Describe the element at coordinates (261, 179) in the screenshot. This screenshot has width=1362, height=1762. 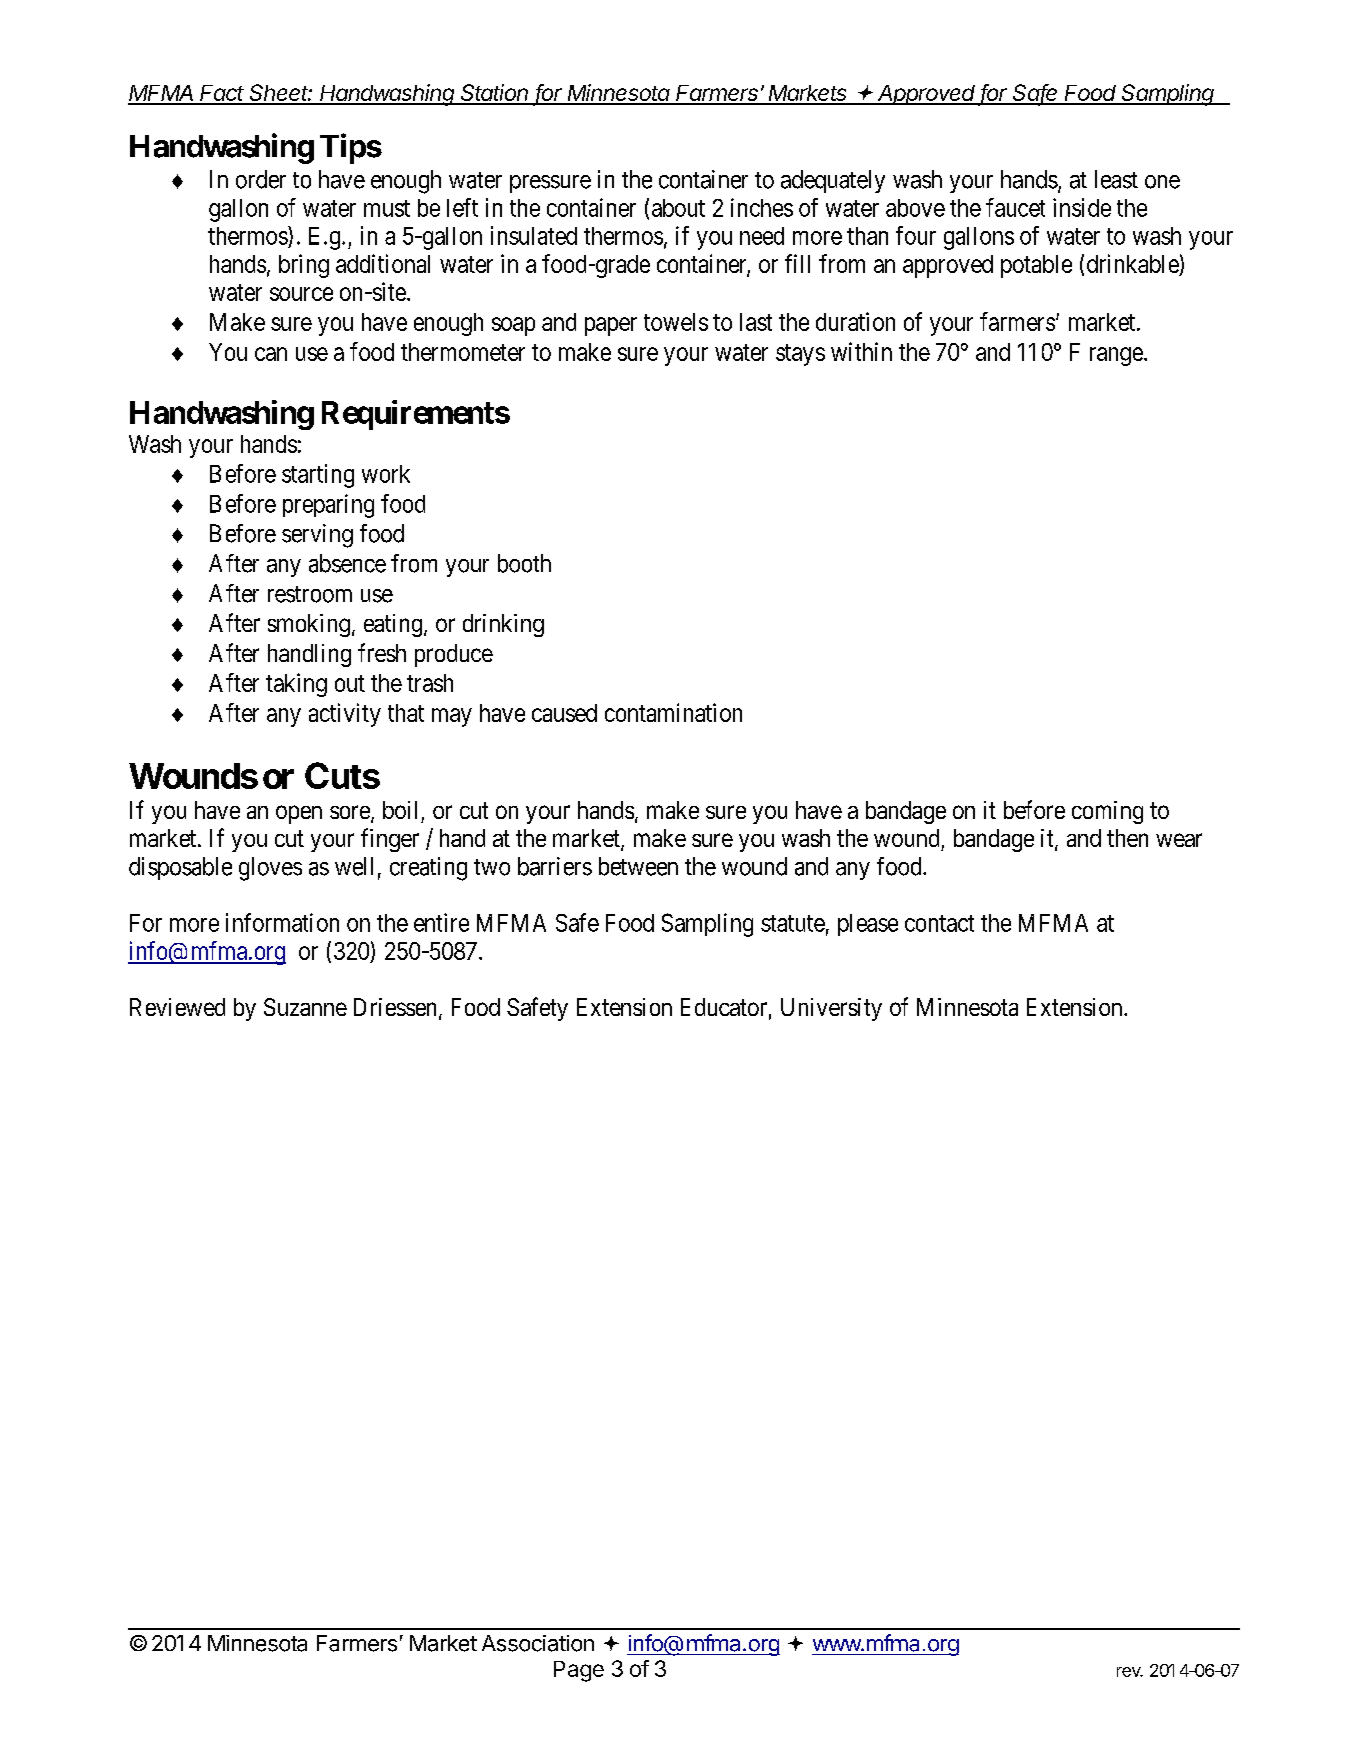
I see `order` at that location.
